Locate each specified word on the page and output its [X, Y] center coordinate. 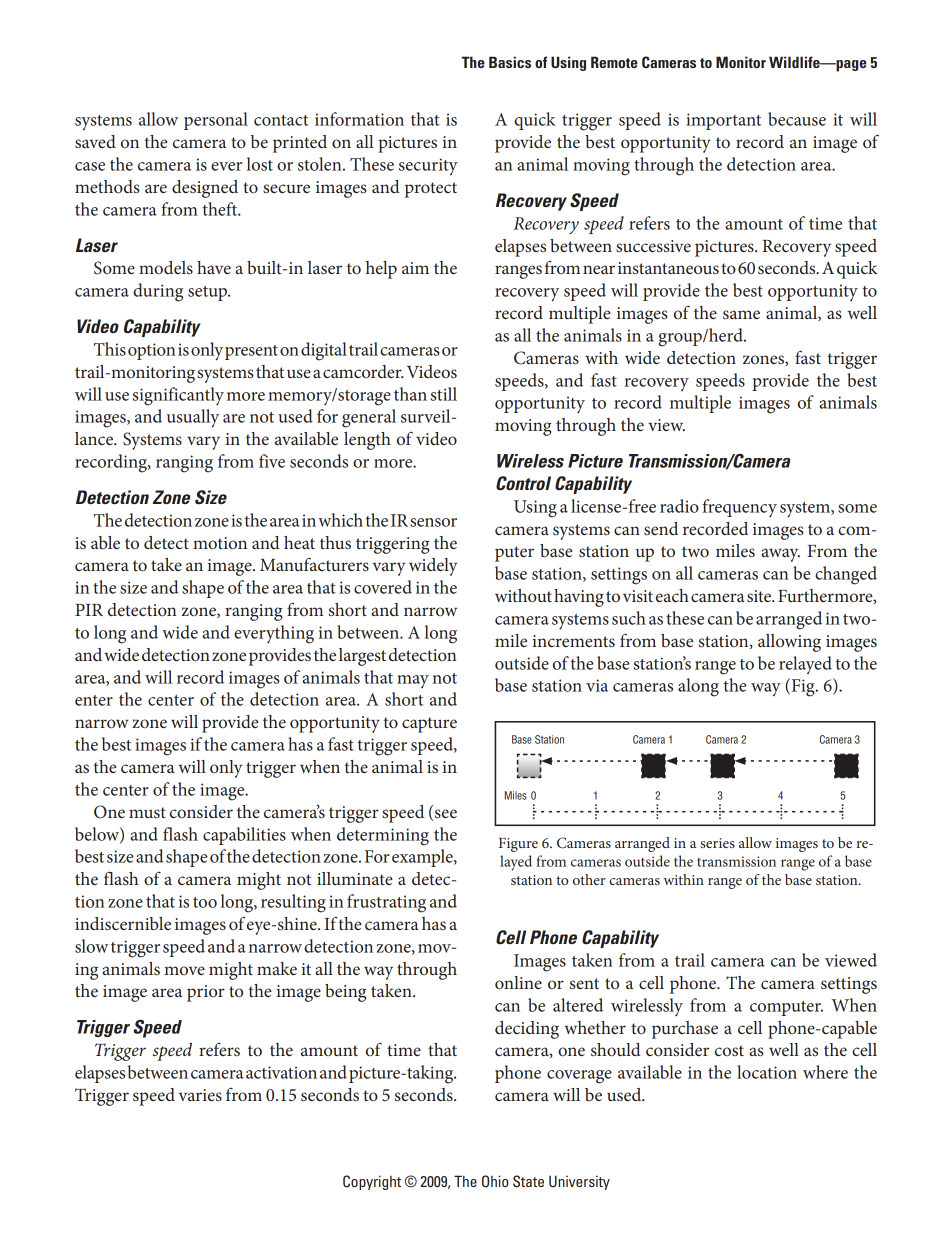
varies [200, 1095]
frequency [739, 508]
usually [193, 418]
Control [523, 483]
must [147, 812]
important [723, 121]
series [717, 843]
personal [216, 121]
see [446, 813]
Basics [510, 62]
